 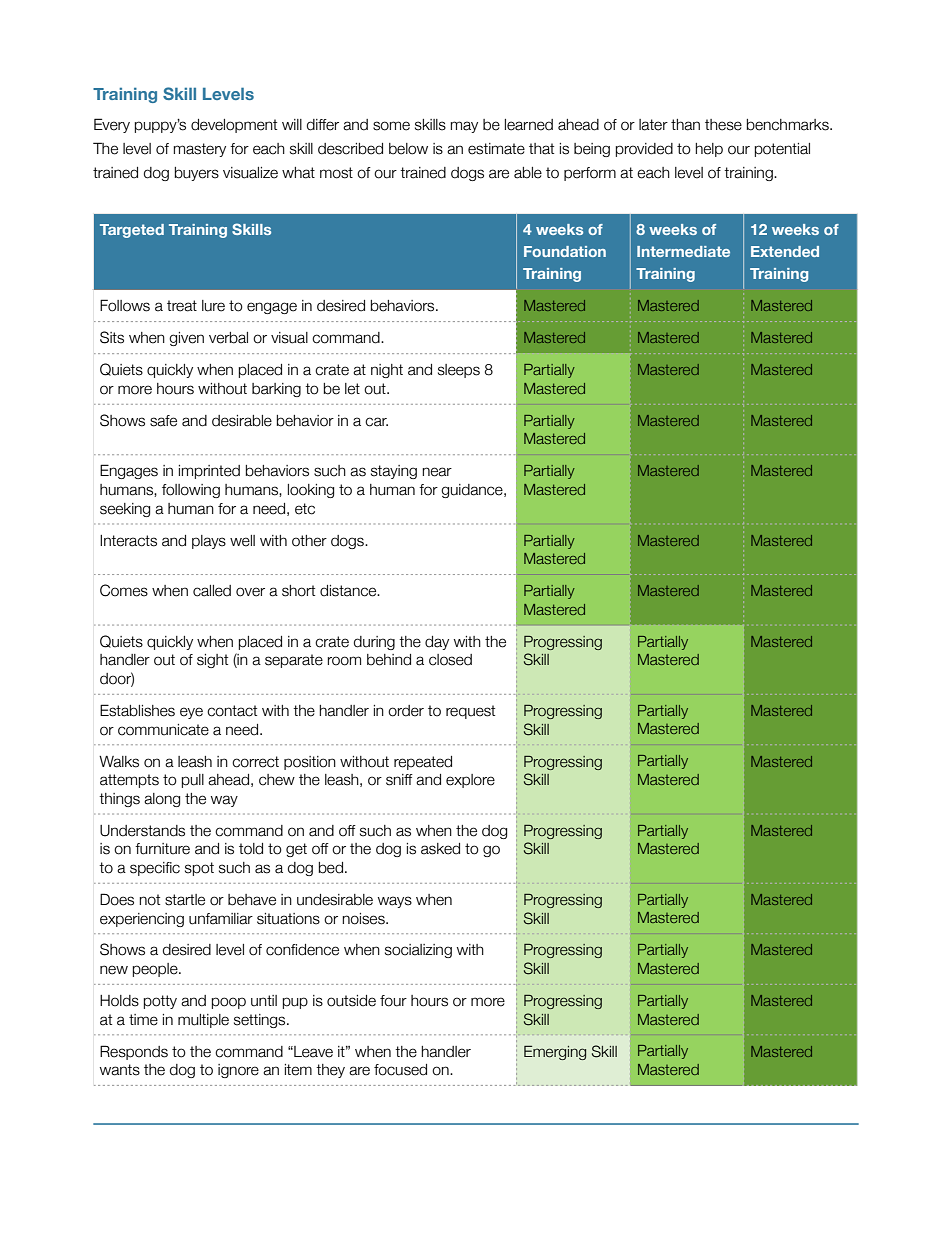 I want to click on explore, so click(x=470, y=781).
